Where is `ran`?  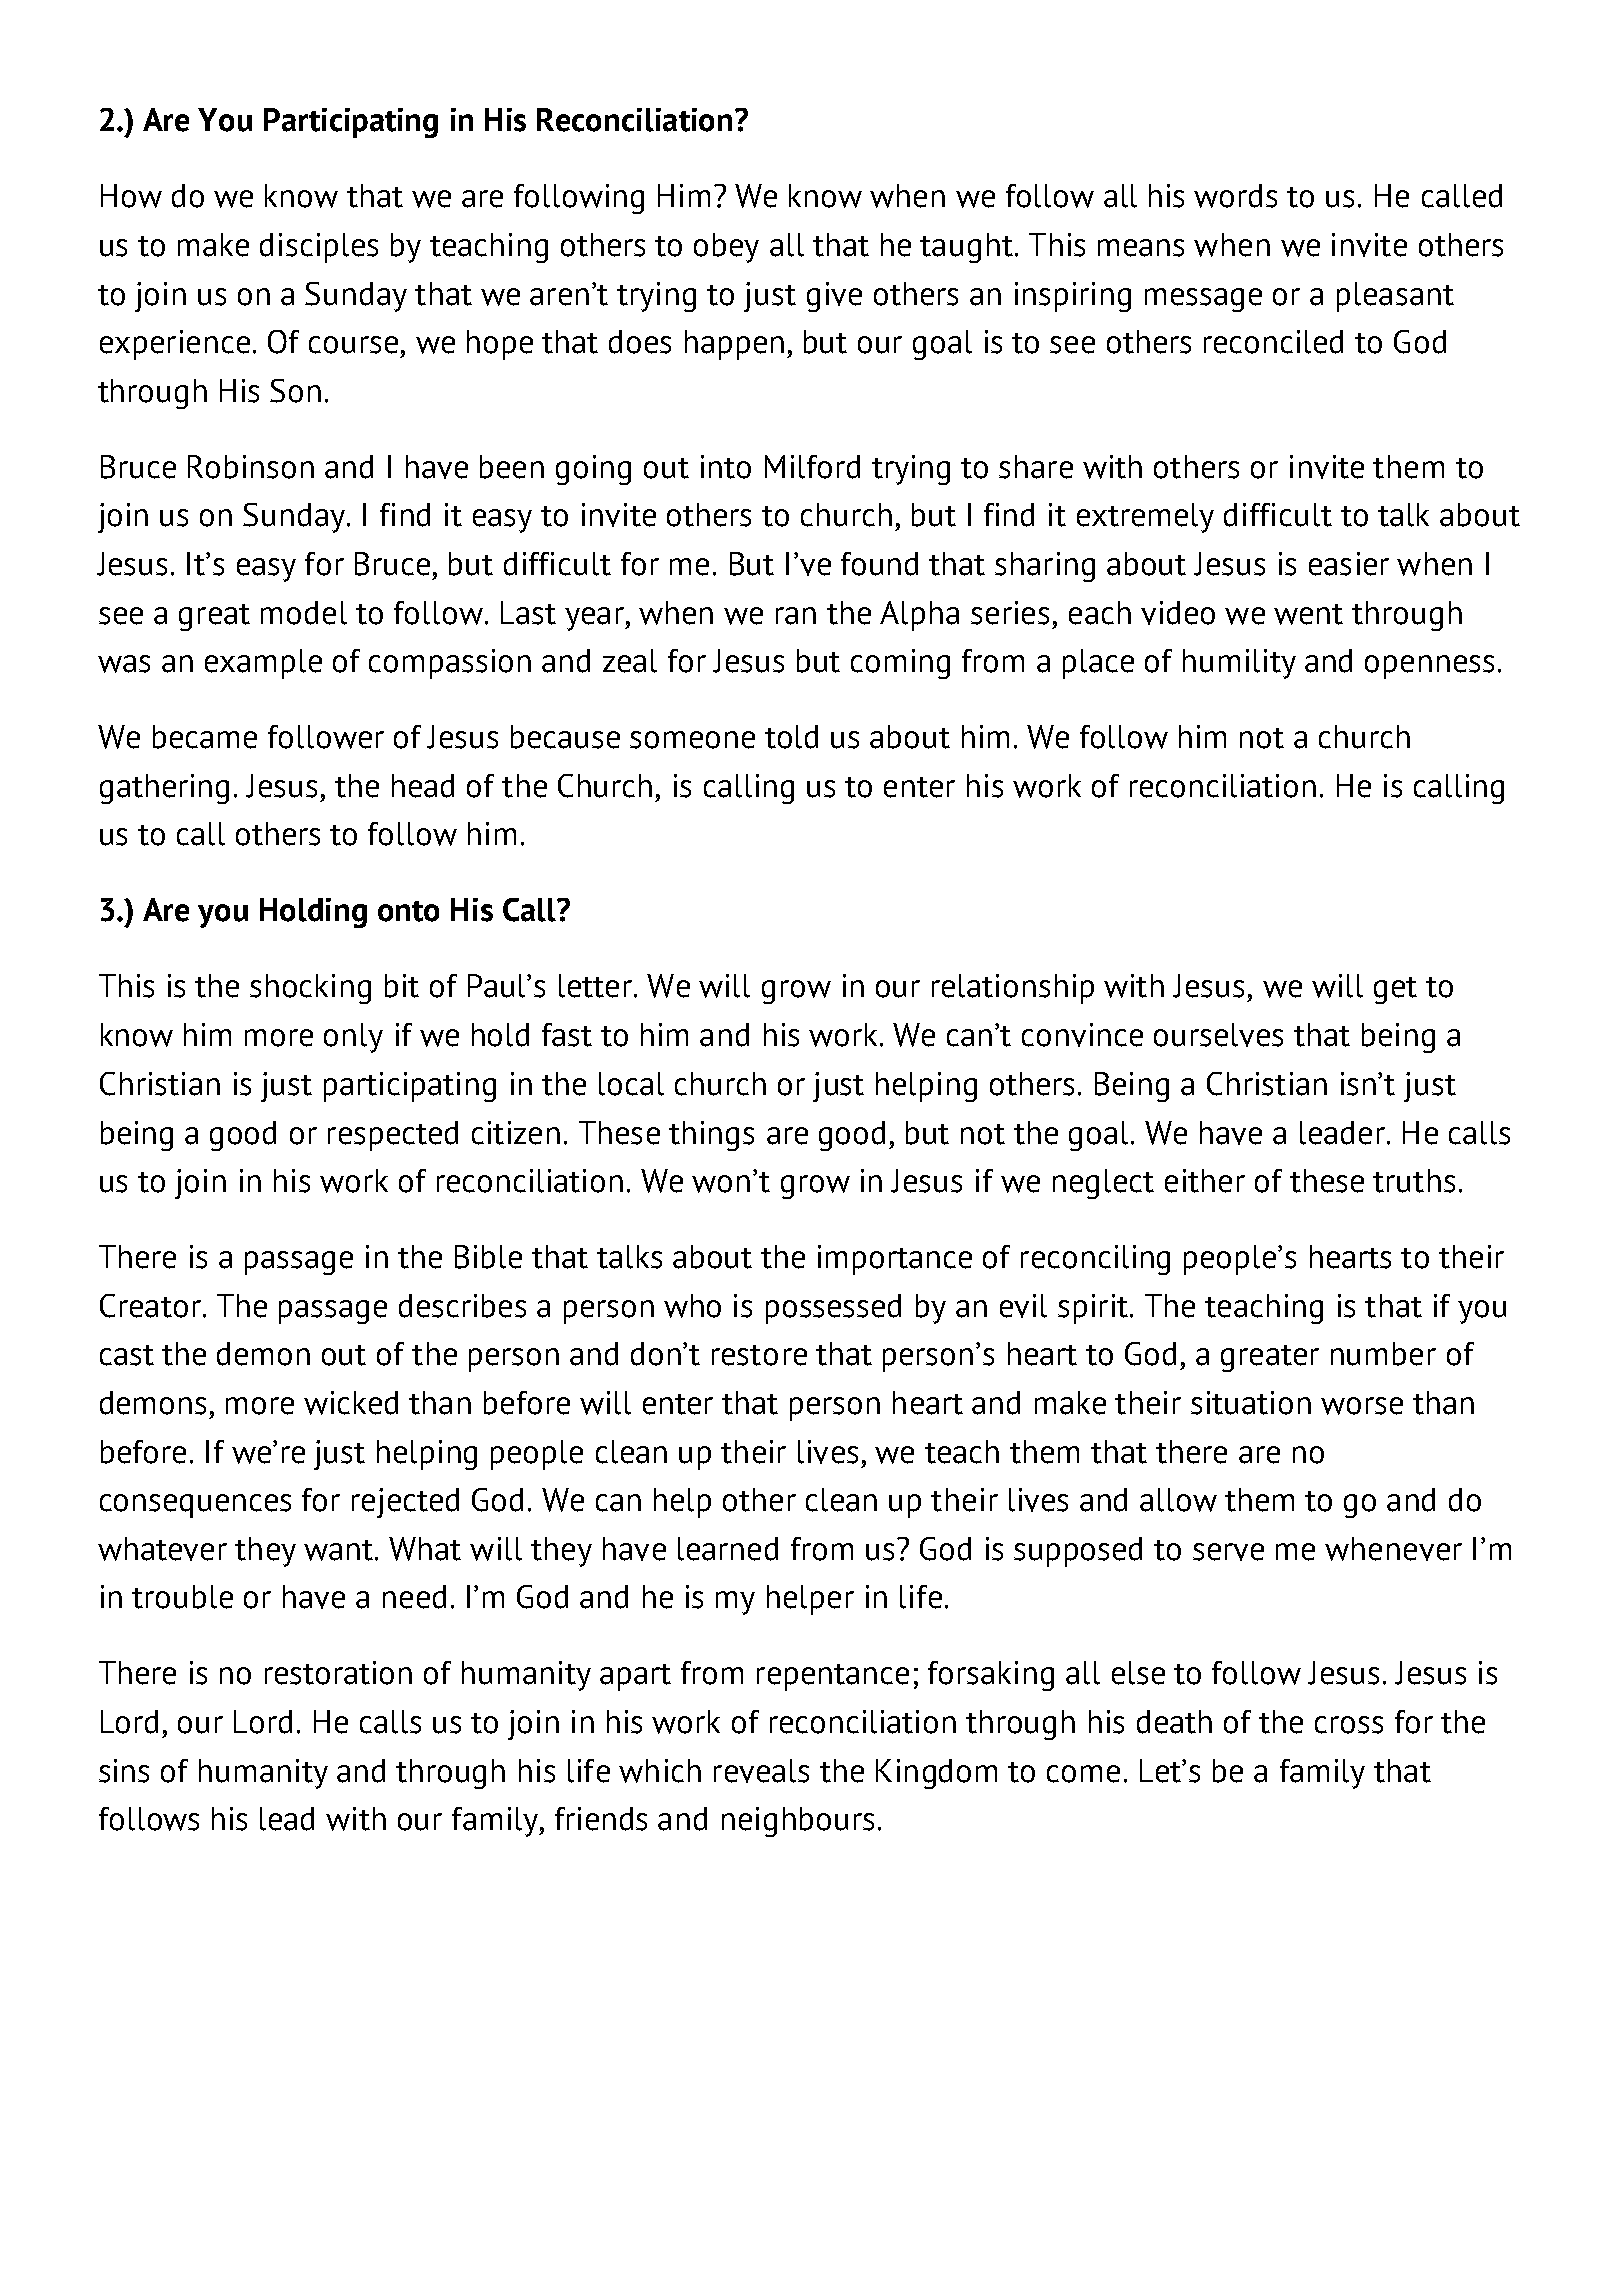
ran is located at coordinates (796, 616).
